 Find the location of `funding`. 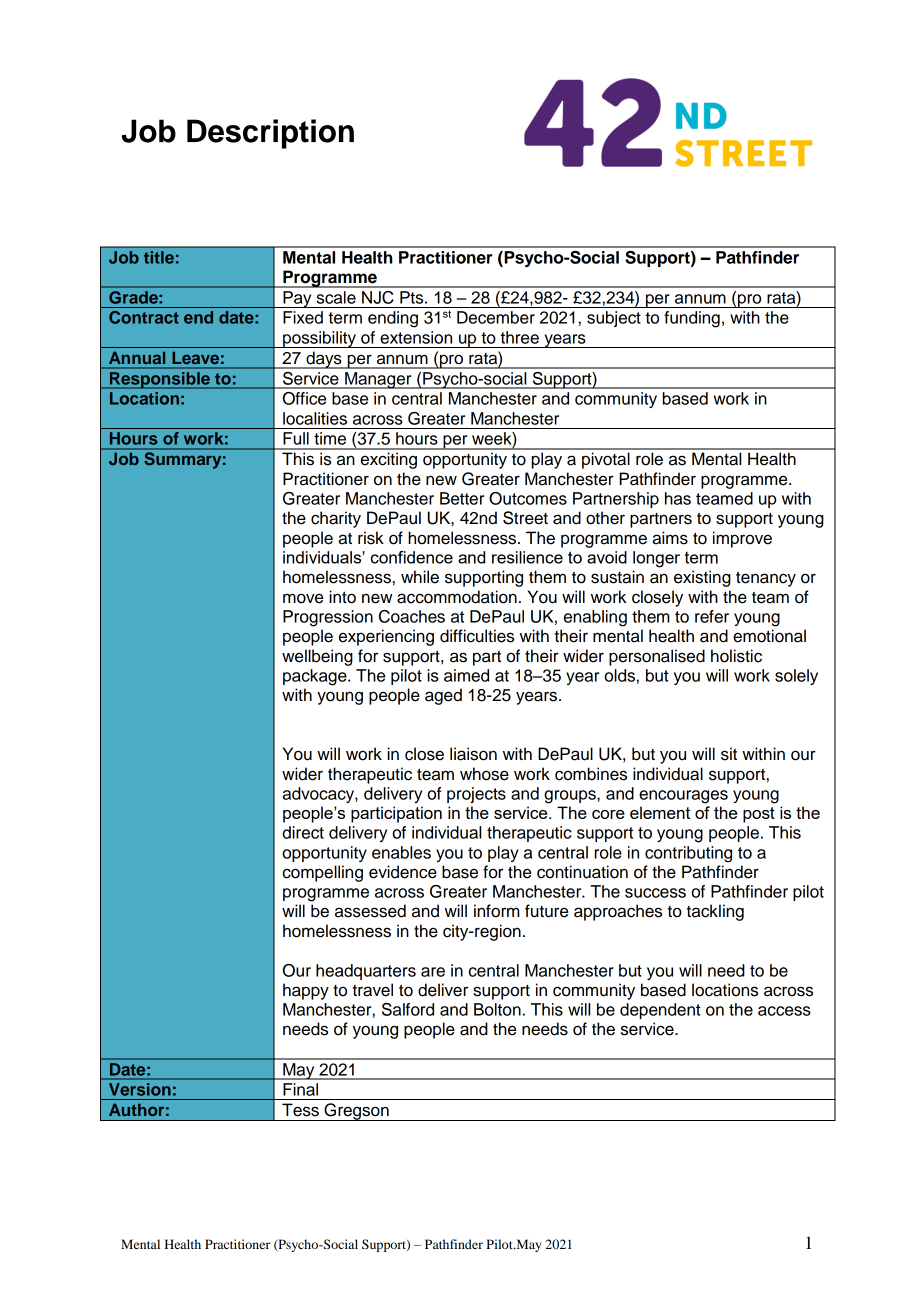

funding is located at coordinates (692, 319).
